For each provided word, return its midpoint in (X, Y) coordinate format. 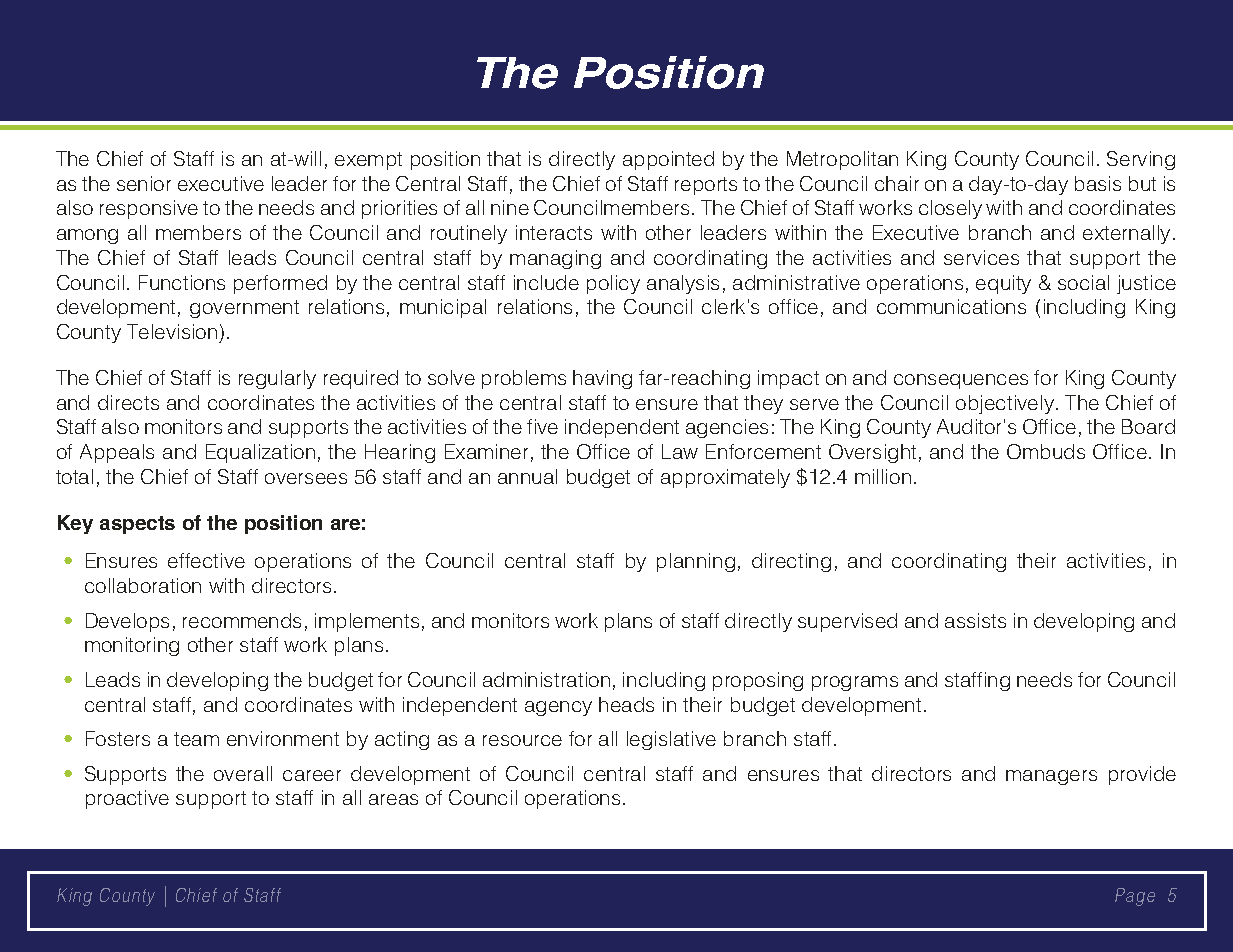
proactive (127, 799)
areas (393, 799)
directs (128, 402)
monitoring (132, 646)
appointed (668, 160)
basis (1098, 183)
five (542, 426)
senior (144, 183)
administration (546, 679)
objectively (1005, 404)
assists (975, 620)
